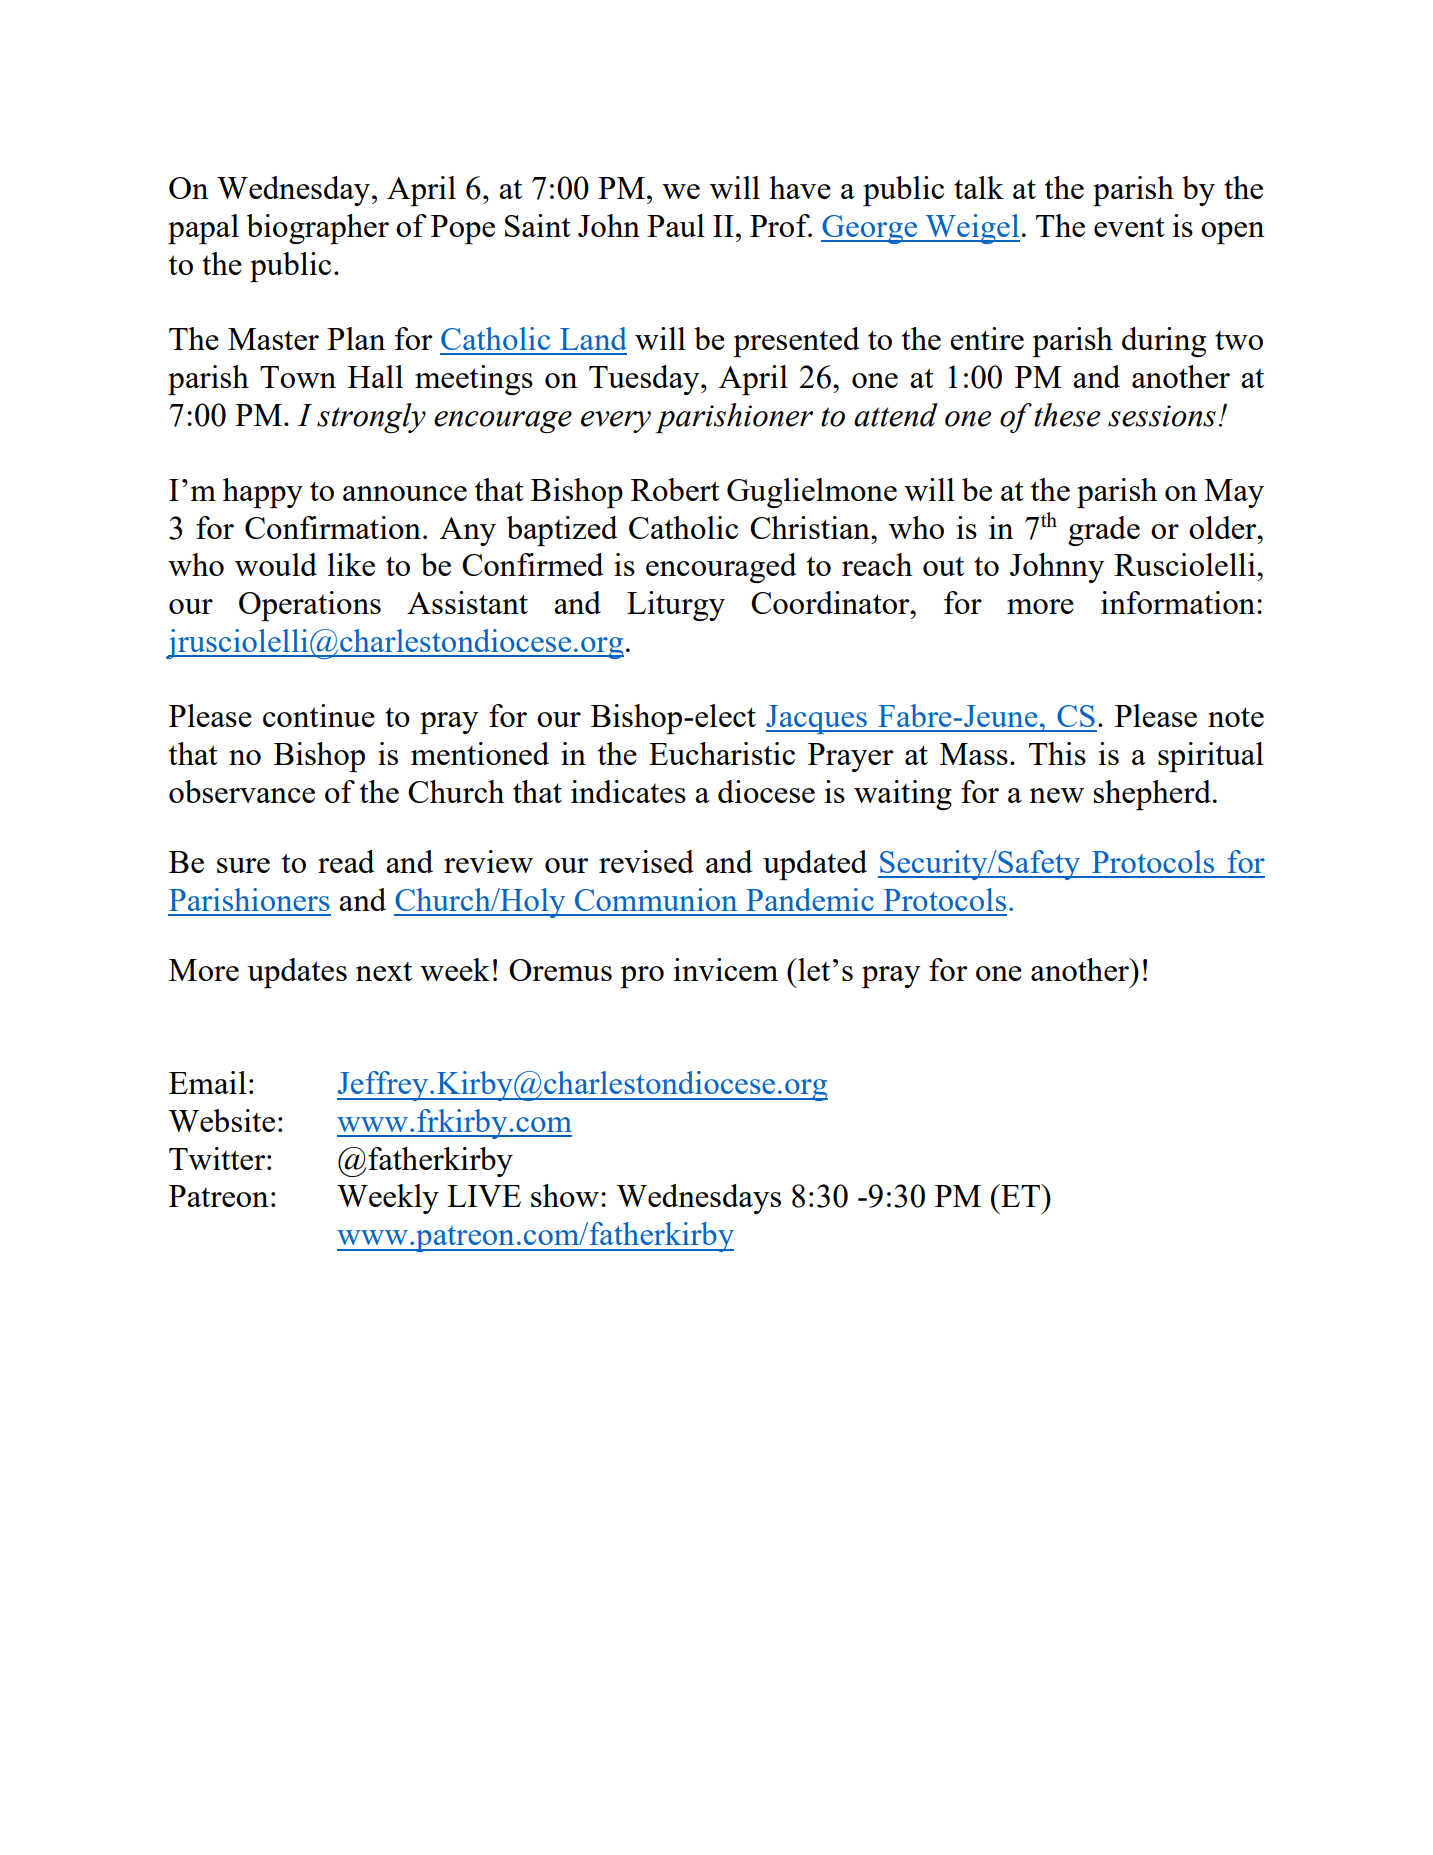  What do you see at coordinates (319, 715) in the screenshot?
I see `continue` at bounding box center [319, 715].
